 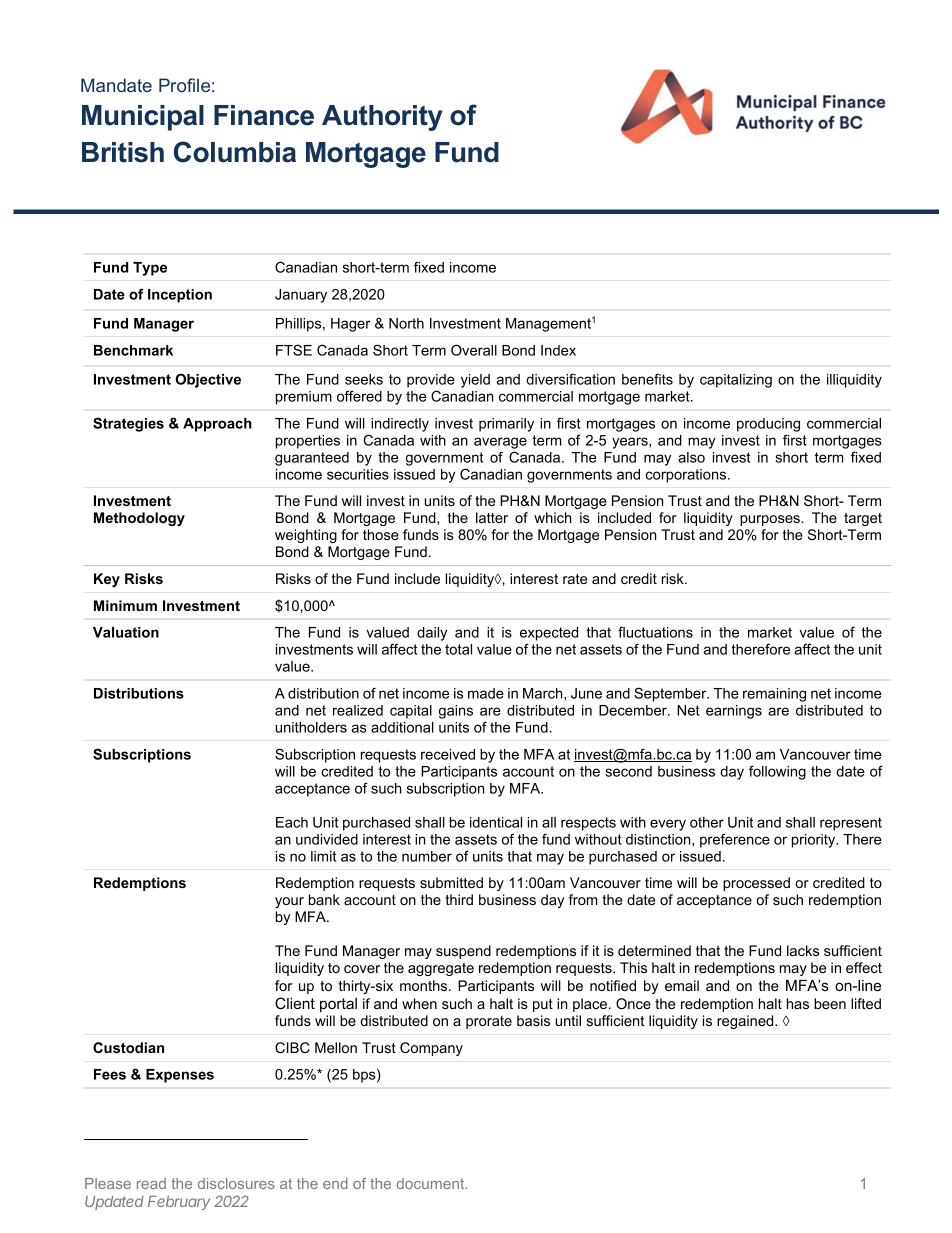 What do you see at coordinates (208, 380) in the screenshot?
I see `Objective` at bounding box center [208, 380].
